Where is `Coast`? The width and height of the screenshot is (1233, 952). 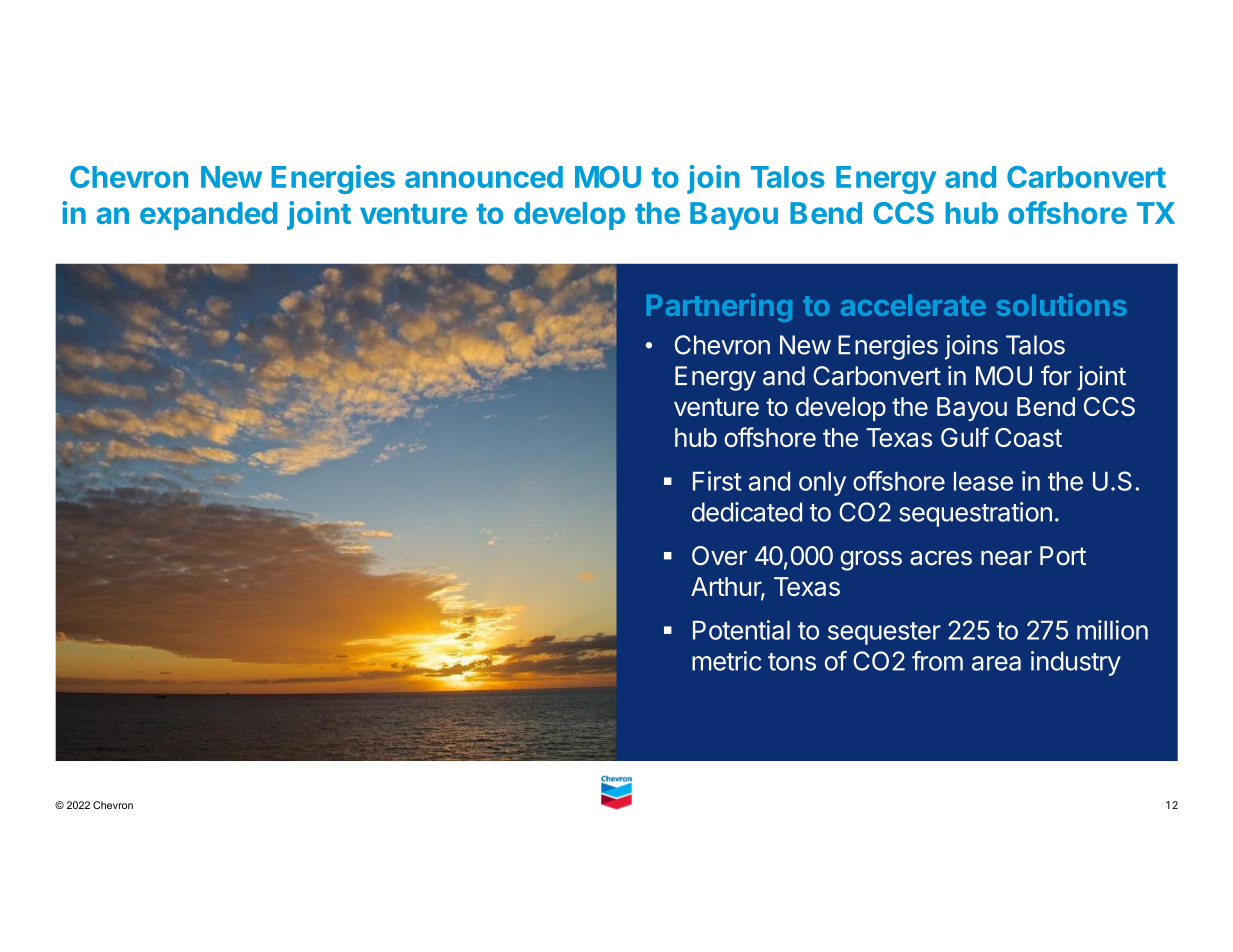 Coast is located at coordinates (1028, 437).
